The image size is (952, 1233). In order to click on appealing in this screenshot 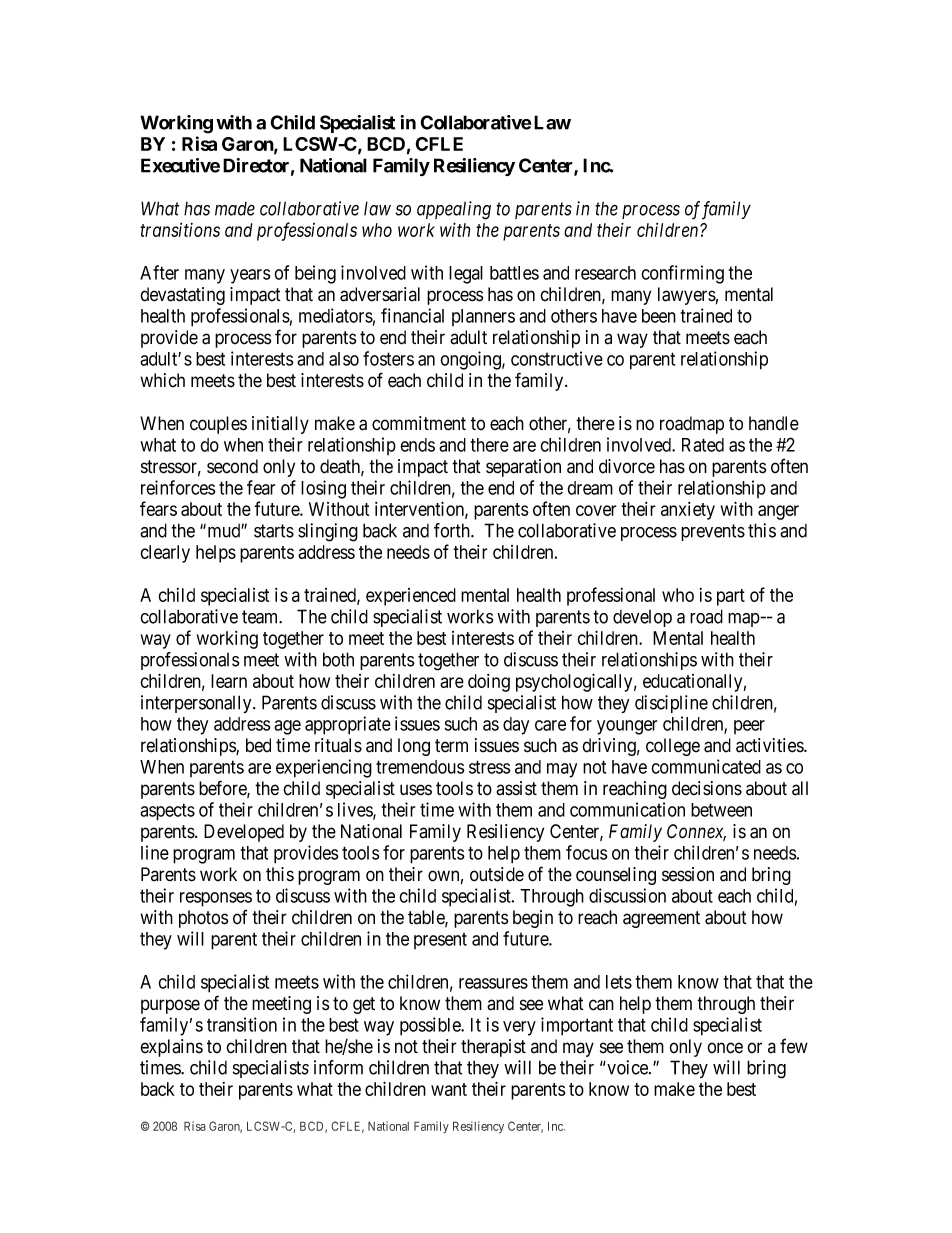, I will do `click(454, 210)`.
